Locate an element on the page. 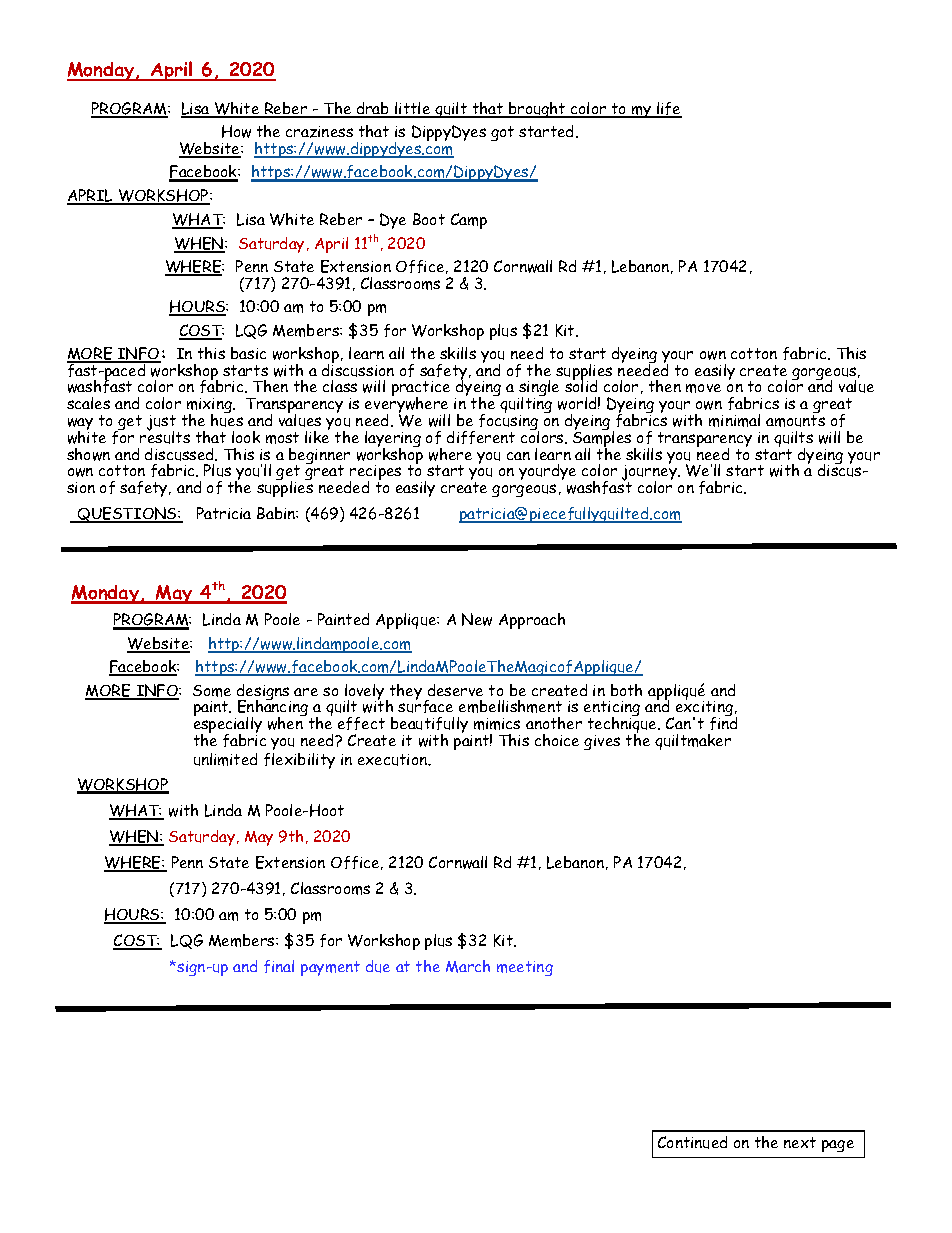 Image resolution: width=952 pixels, height=1233 pixels. craziness is located at coordinates (319, 132).
